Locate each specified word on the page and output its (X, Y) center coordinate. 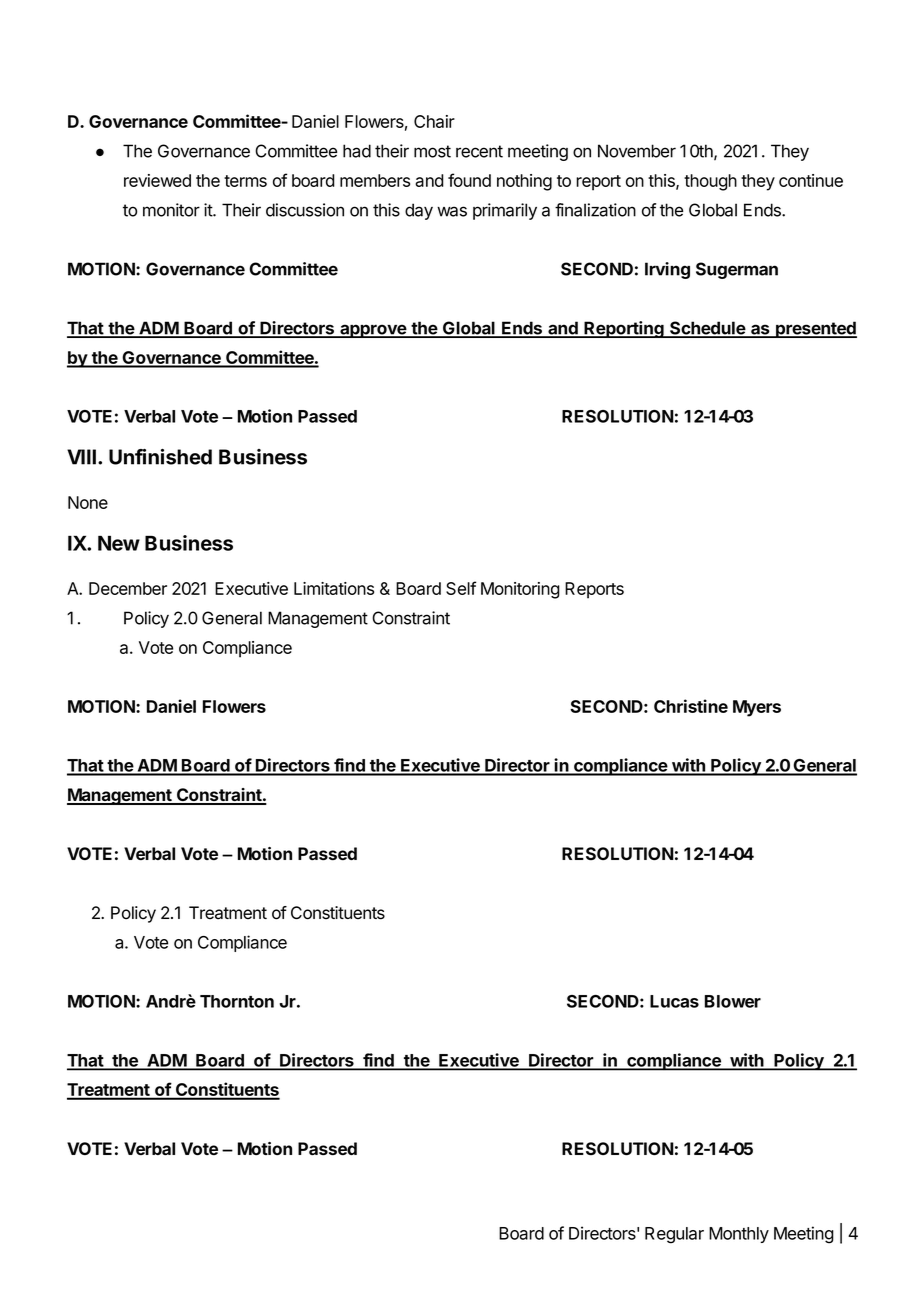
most (432, 151)
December (128, 588)
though (710, 182)
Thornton (237, 1001)
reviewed (157, 180)
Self (461, 588)
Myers (757, 708)
